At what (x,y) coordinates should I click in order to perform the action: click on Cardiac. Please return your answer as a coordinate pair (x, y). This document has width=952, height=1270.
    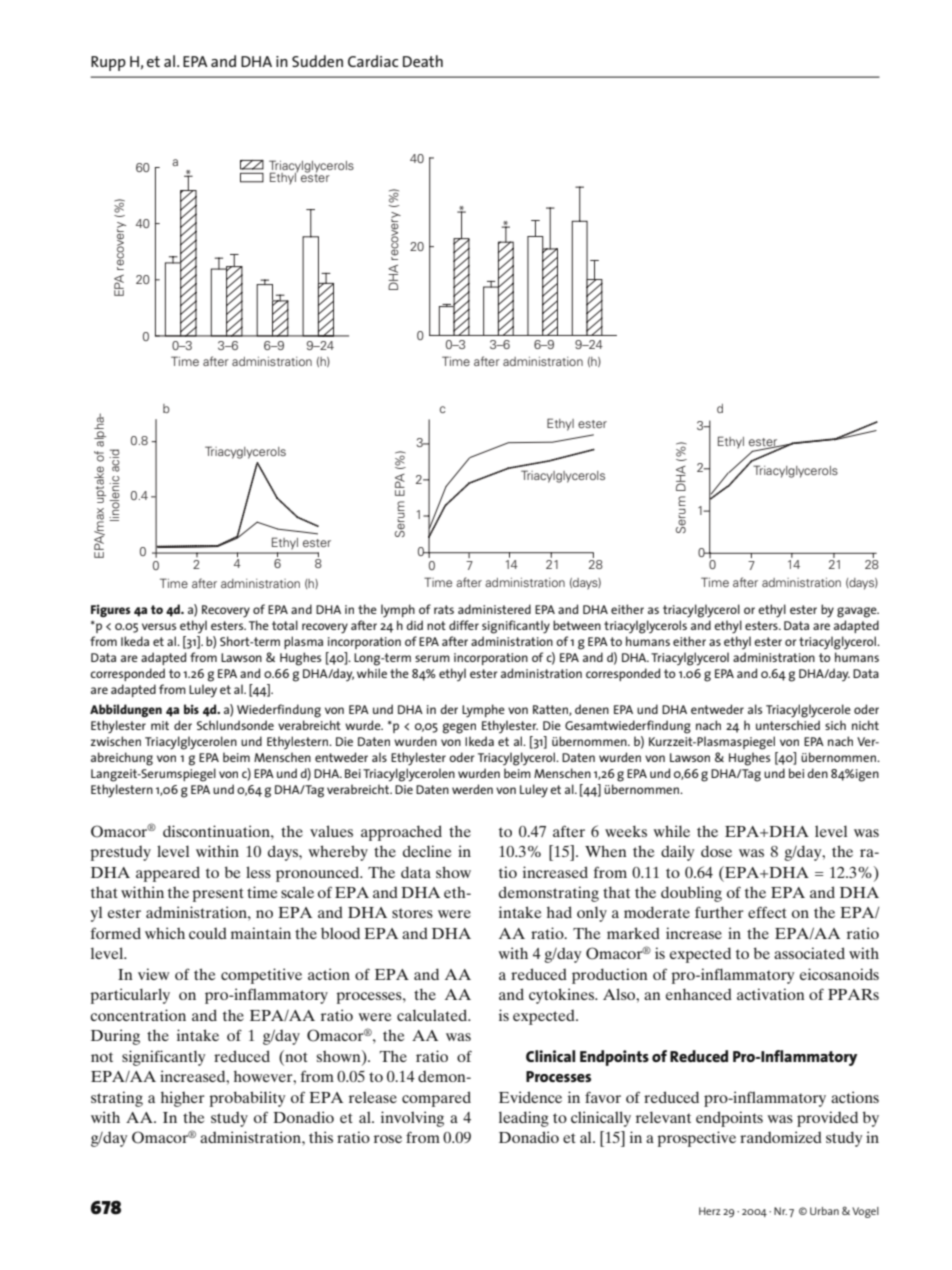
    Looking at the image, I should click on (373, 61).
